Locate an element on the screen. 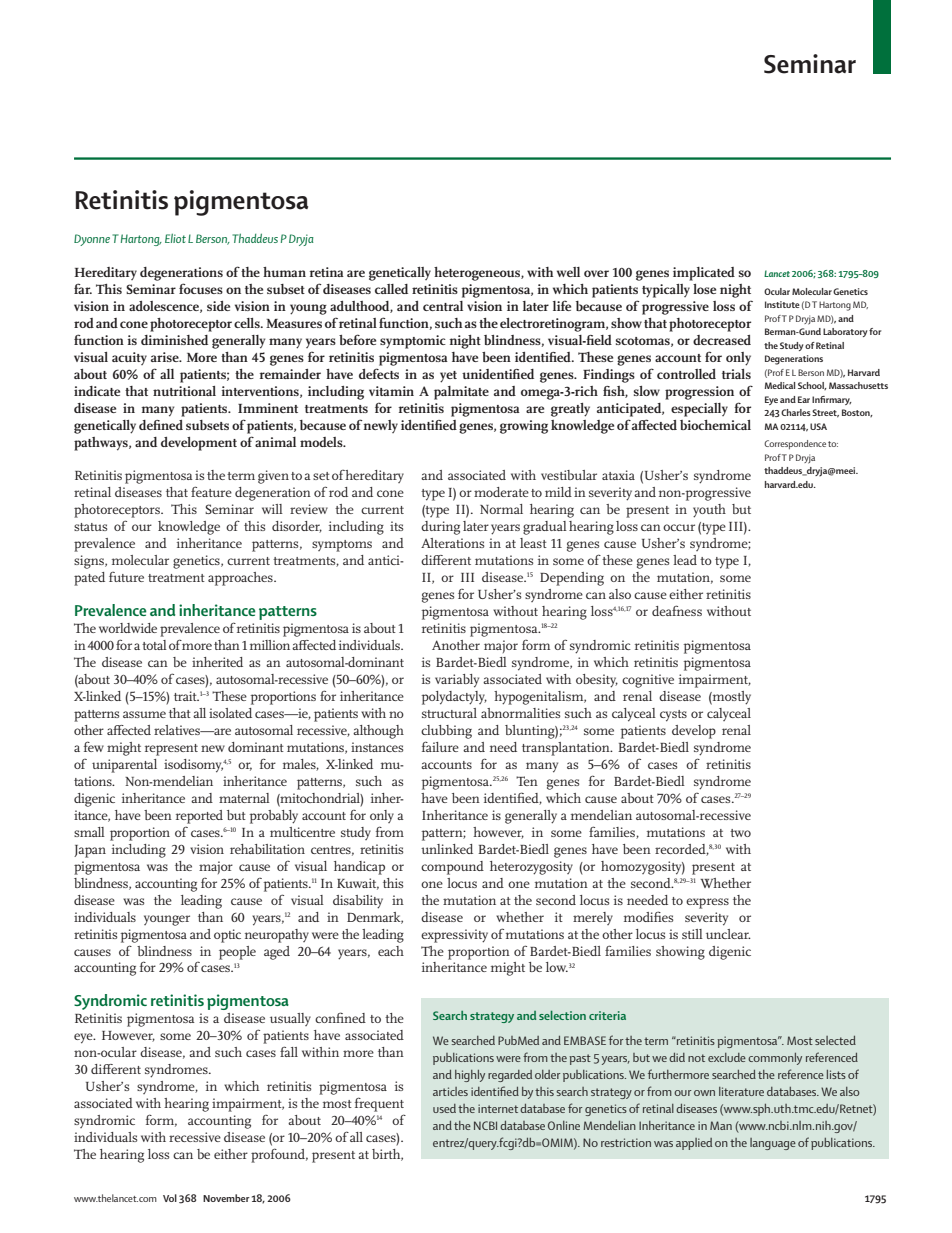  central is located at coordinates (443, 306).
